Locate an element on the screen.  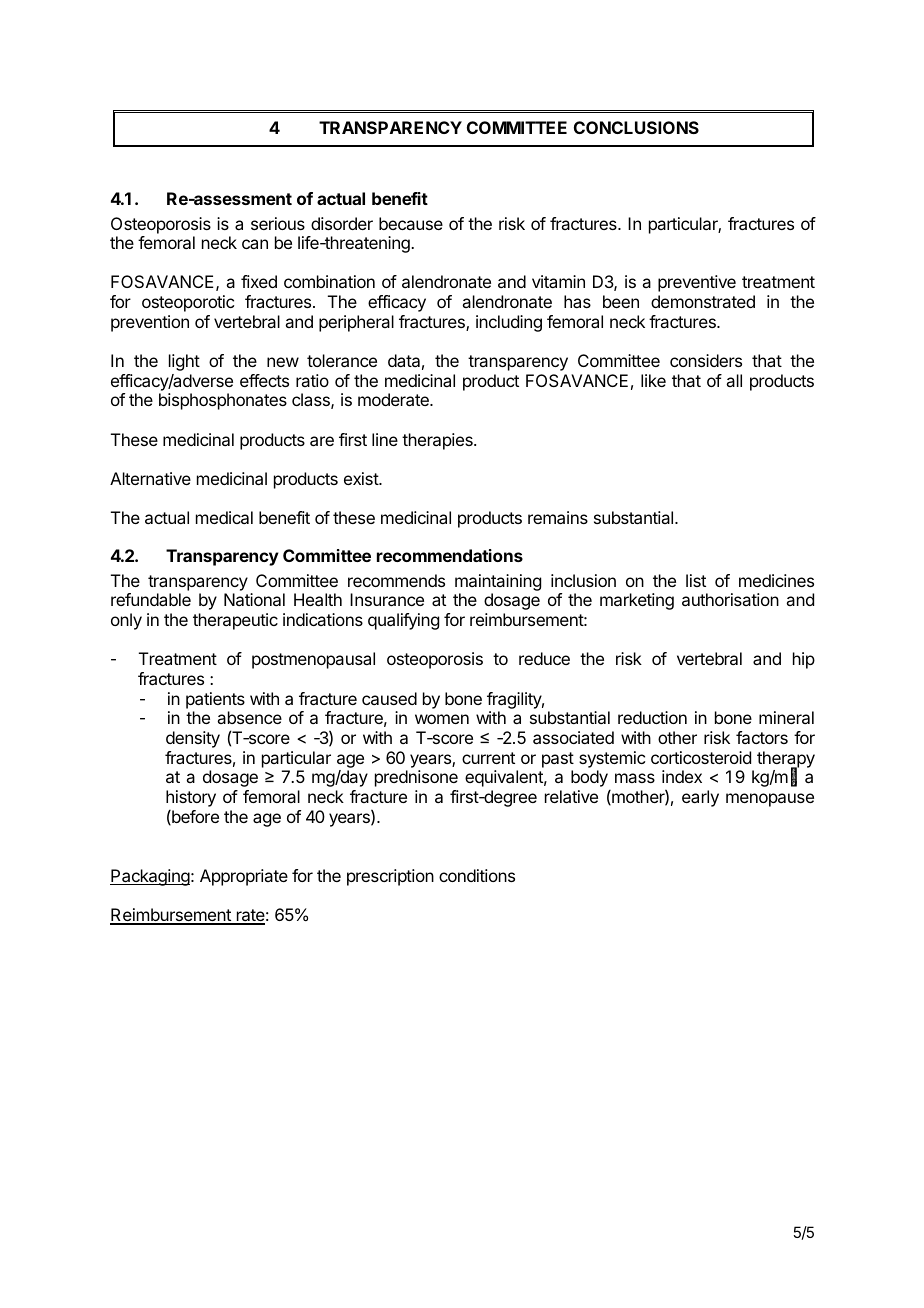
CONCLUSIONS is located at coordinates (636, 127).
